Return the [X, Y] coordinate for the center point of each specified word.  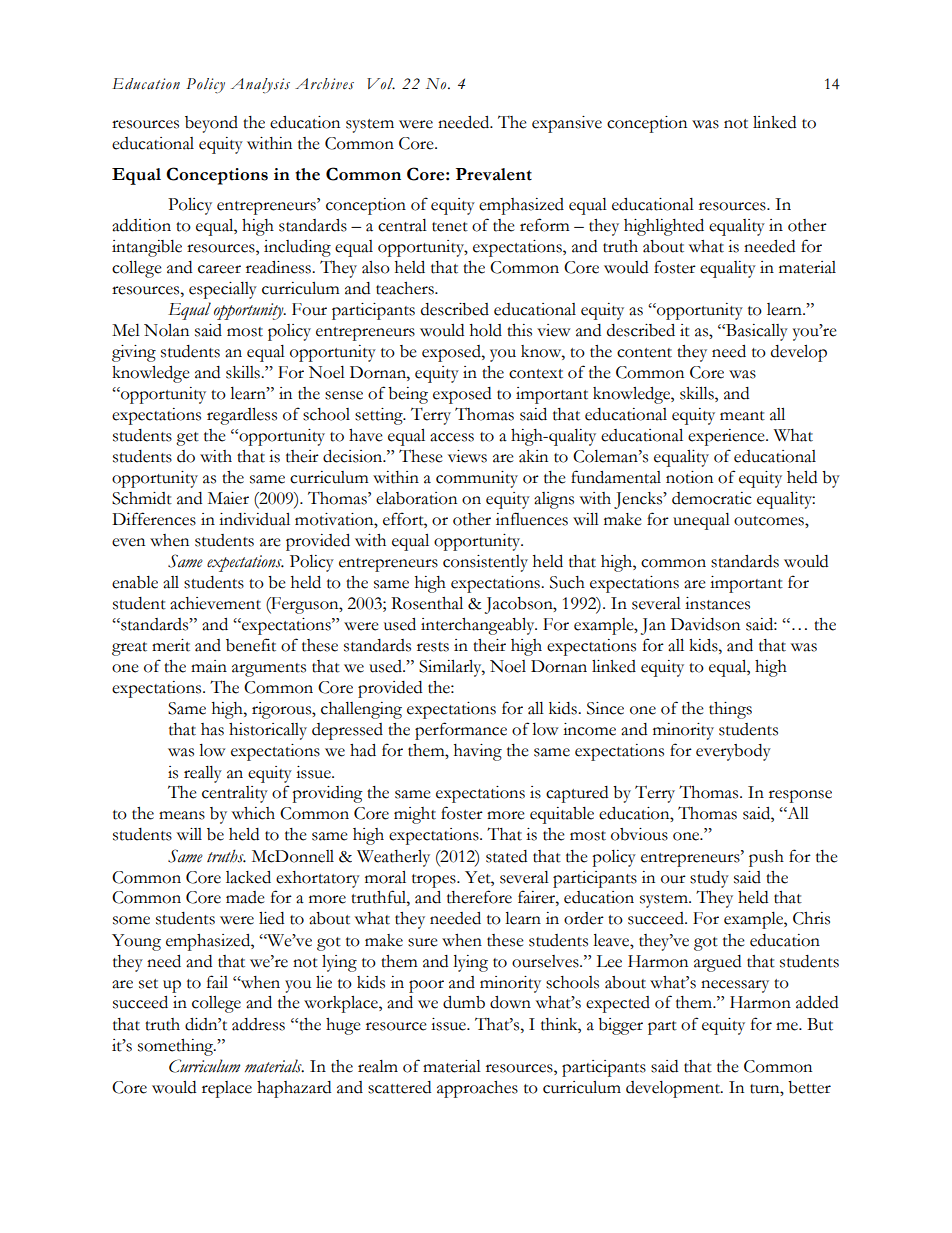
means [182, 815]
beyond [211, 124]
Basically [756, 332]
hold [486, 330]
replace [227, 1089]
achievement [215, 603]
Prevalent [494, 174]
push [766, 858]
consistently [485, 563]
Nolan [166, 330]
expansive [567, 124]
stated [506, 856]
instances [717, 603]
